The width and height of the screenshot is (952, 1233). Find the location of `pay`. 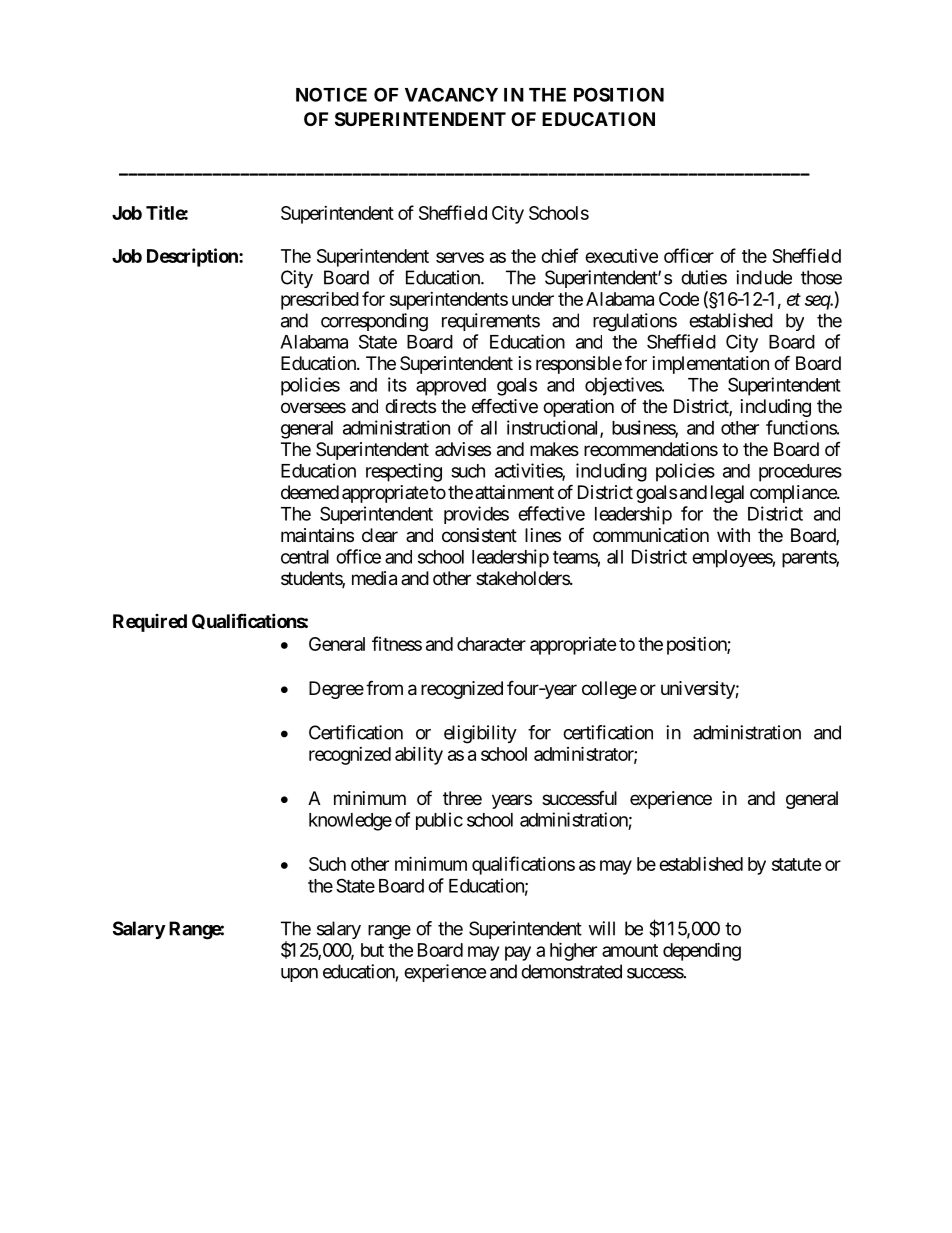

pay is located at coordinates (518, 953).
